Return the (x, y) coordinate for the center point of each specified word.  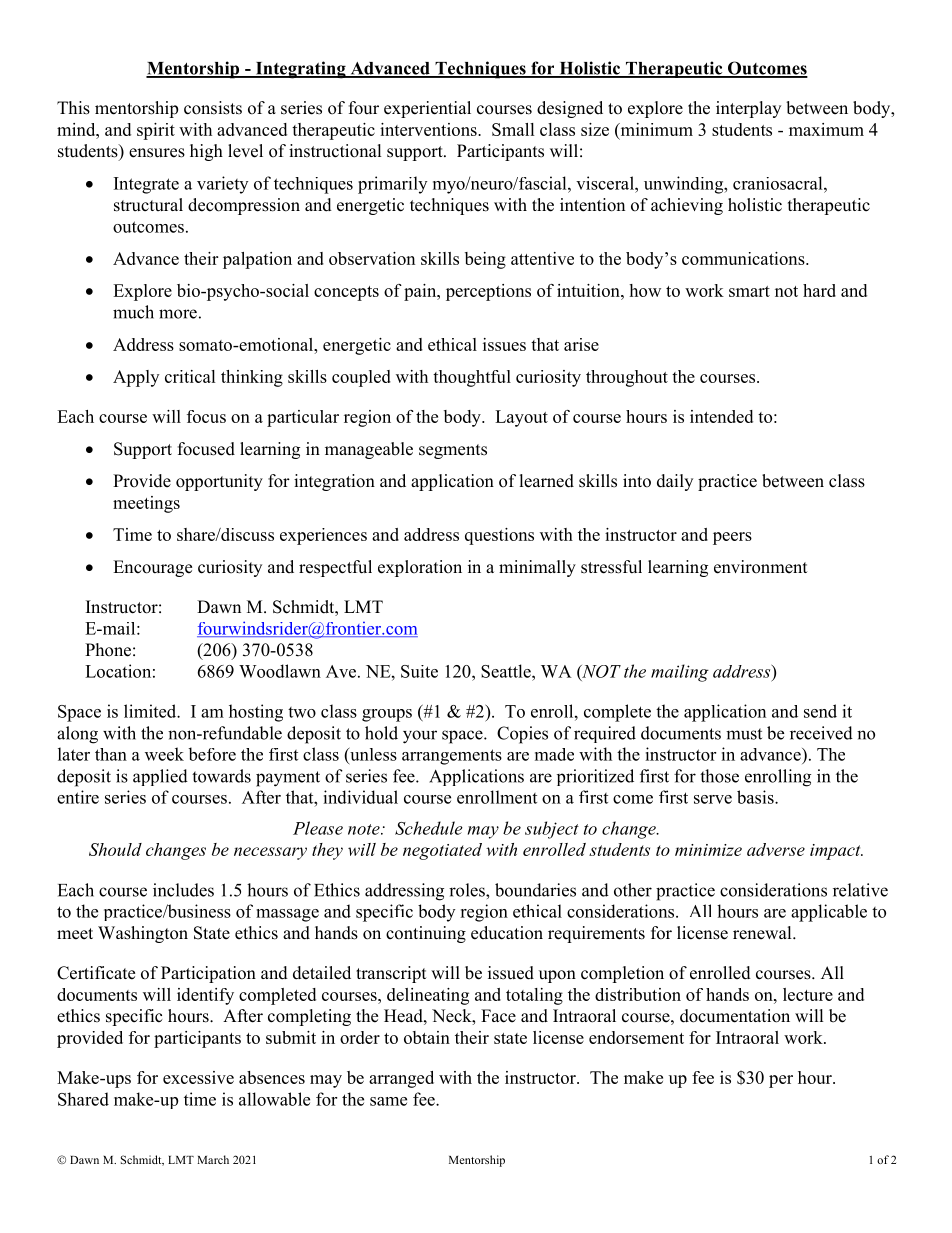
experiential (427, 109)
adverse (776, 849)
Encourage (152, 568)
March (213, 1159)
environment (760, 567)
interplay (748, 109)
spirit (156, 131)
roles (468, 890)
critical (190, 376)
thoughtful (472, 378)
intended (721, 416)
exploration (420, 568)
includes (183, 890)
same (388, 1101)
